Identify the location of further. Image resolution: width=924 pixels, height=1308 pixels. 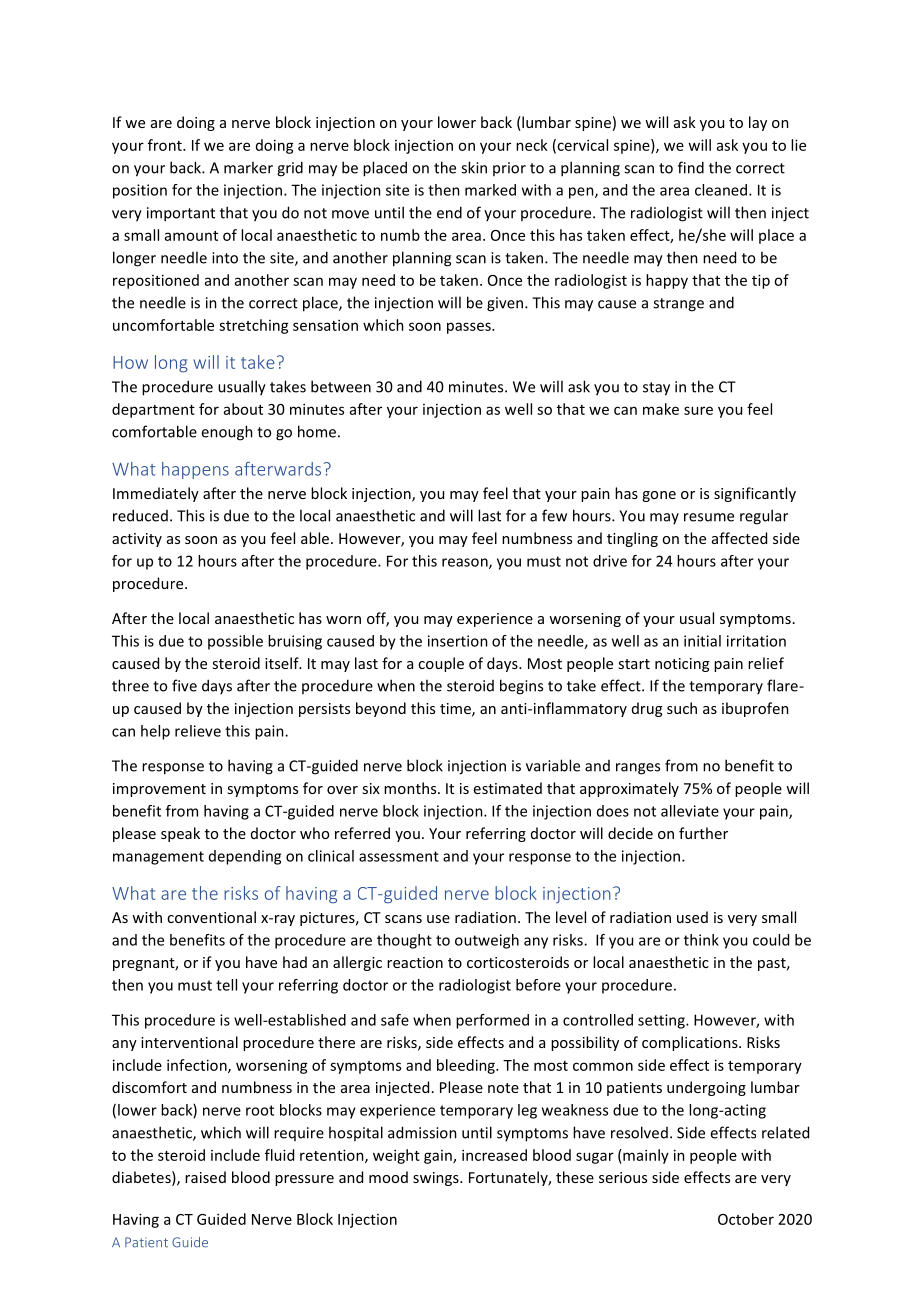
(703, 833).
